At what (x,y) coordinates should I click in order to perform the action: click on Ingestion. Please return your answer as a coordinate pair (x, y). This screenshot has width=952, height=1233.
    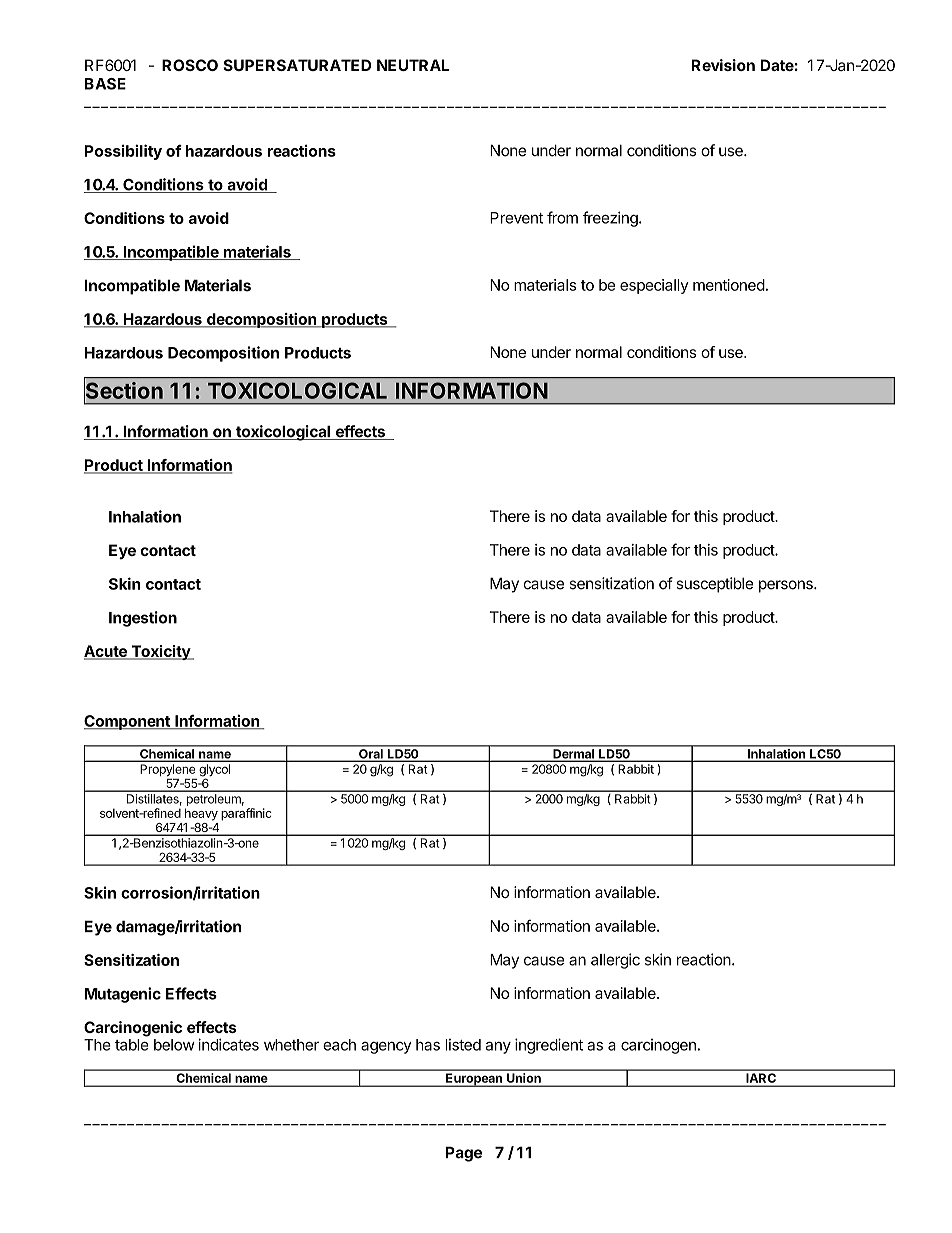
    Looking at the image, I should click on (143, 619).
